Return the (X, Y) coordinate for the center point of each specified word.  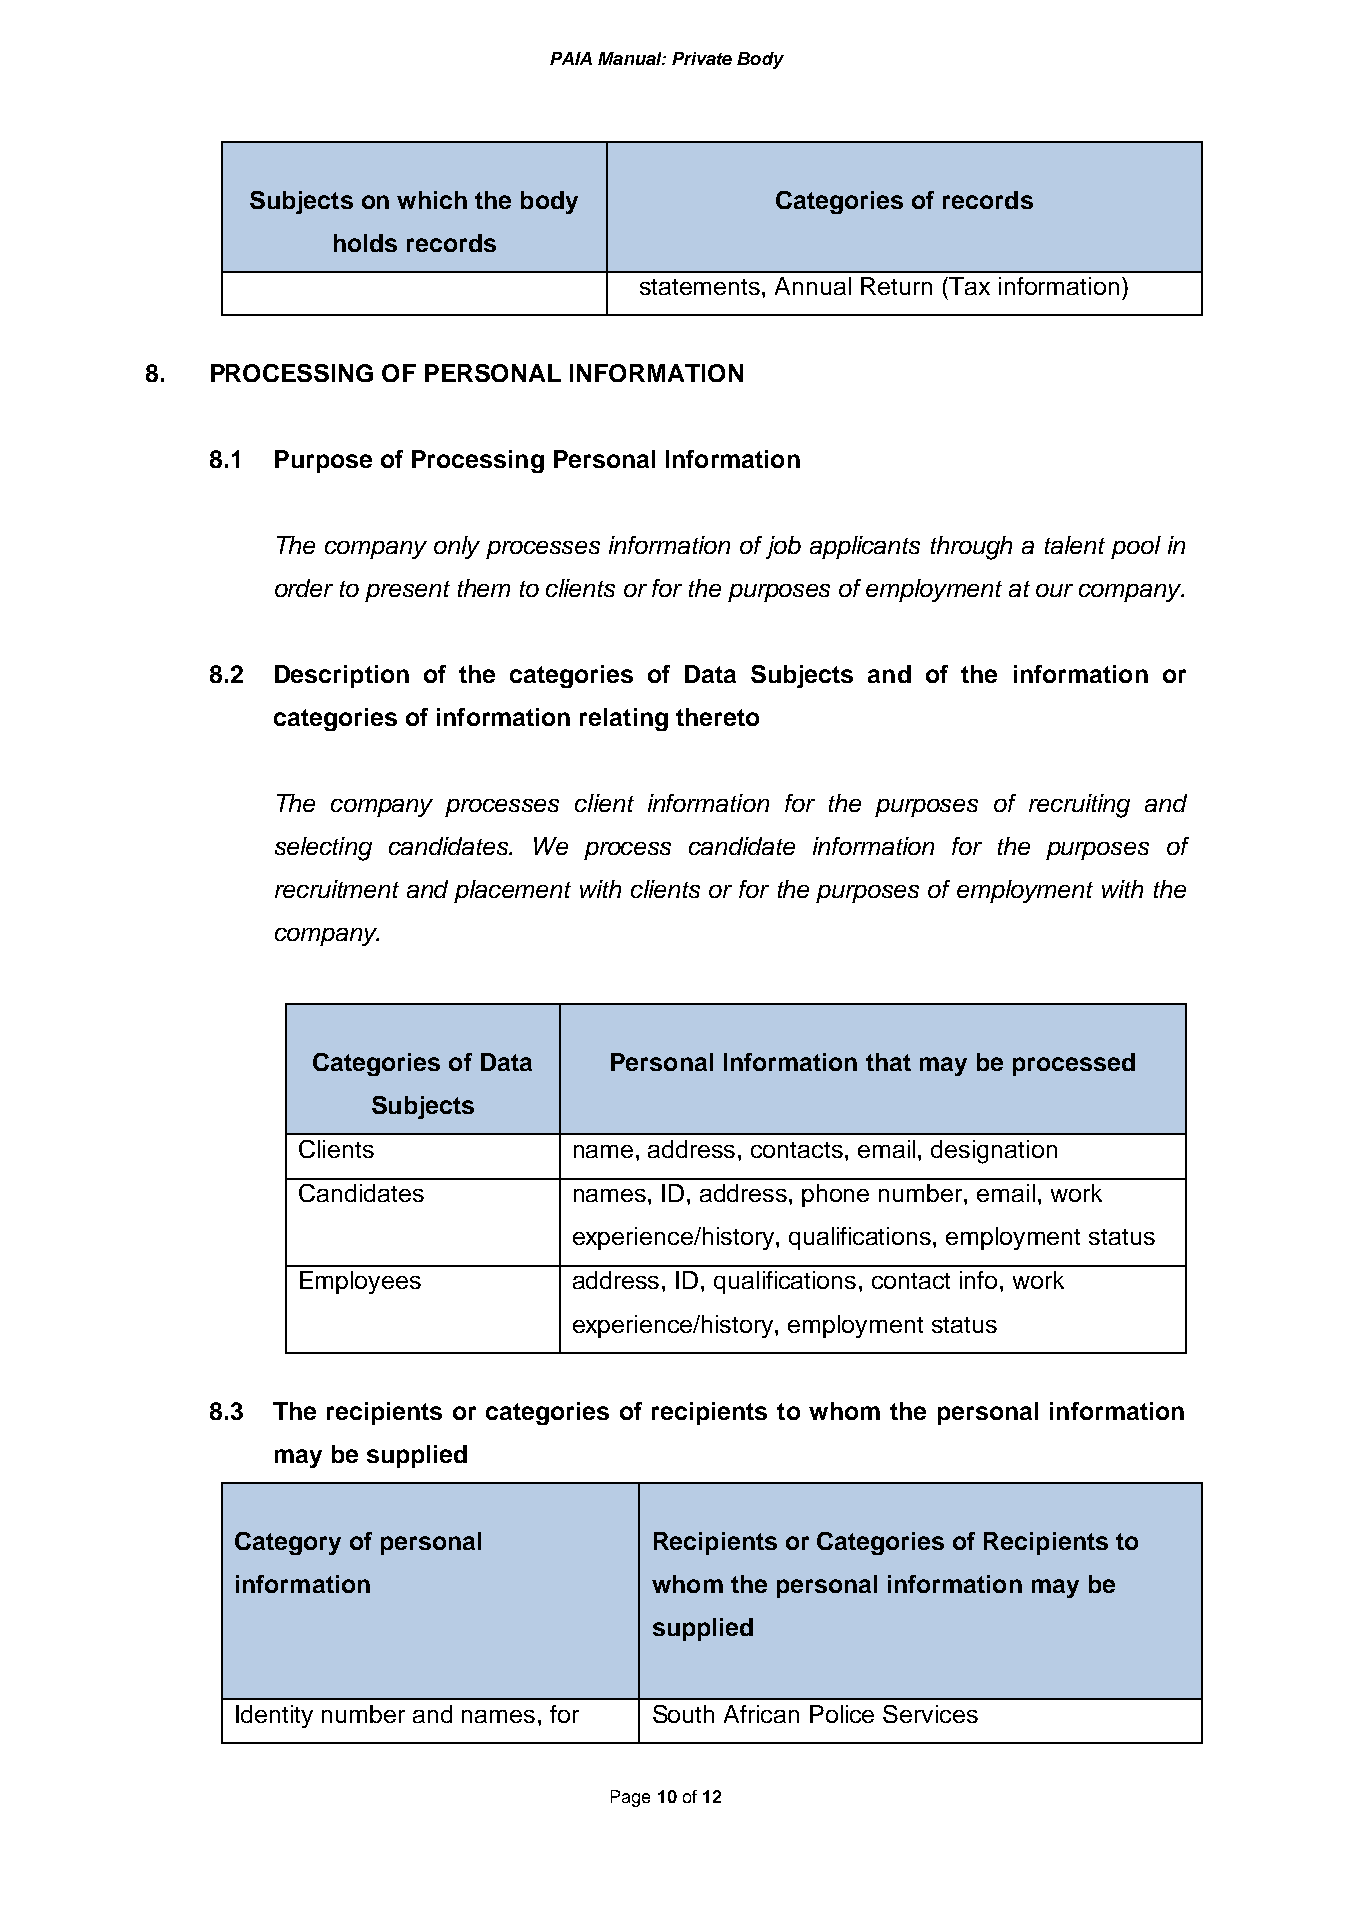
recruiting (1079, 806)
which (432, 200)
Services (930, 1714)
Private (702, 58)
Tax (969, 286)
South (683, 1714)
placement (512, 891)
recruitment (337, 889)
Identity (274, 1716)
